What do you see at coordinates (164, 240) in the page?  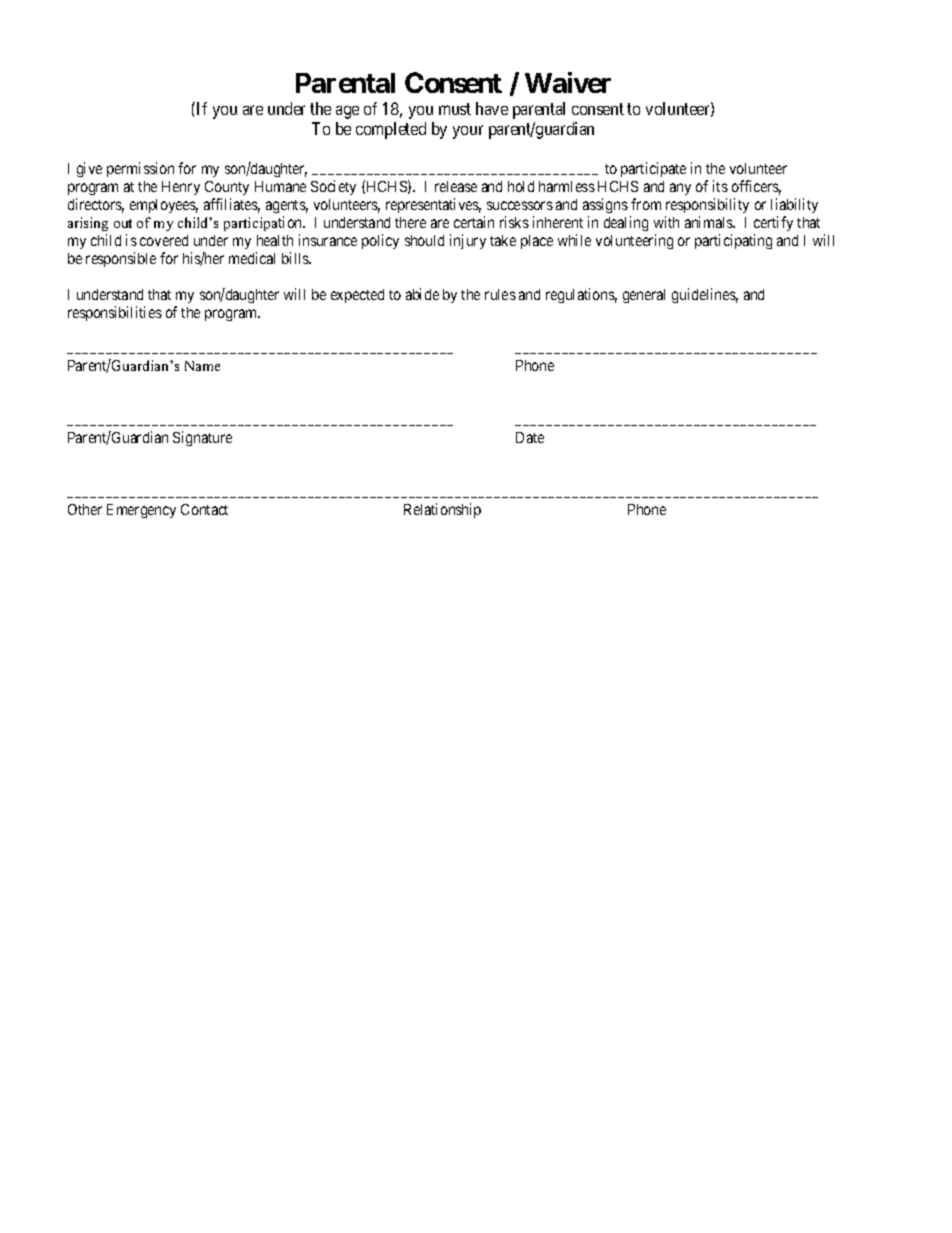 I see `covered` at bounding box center [164, 240].
